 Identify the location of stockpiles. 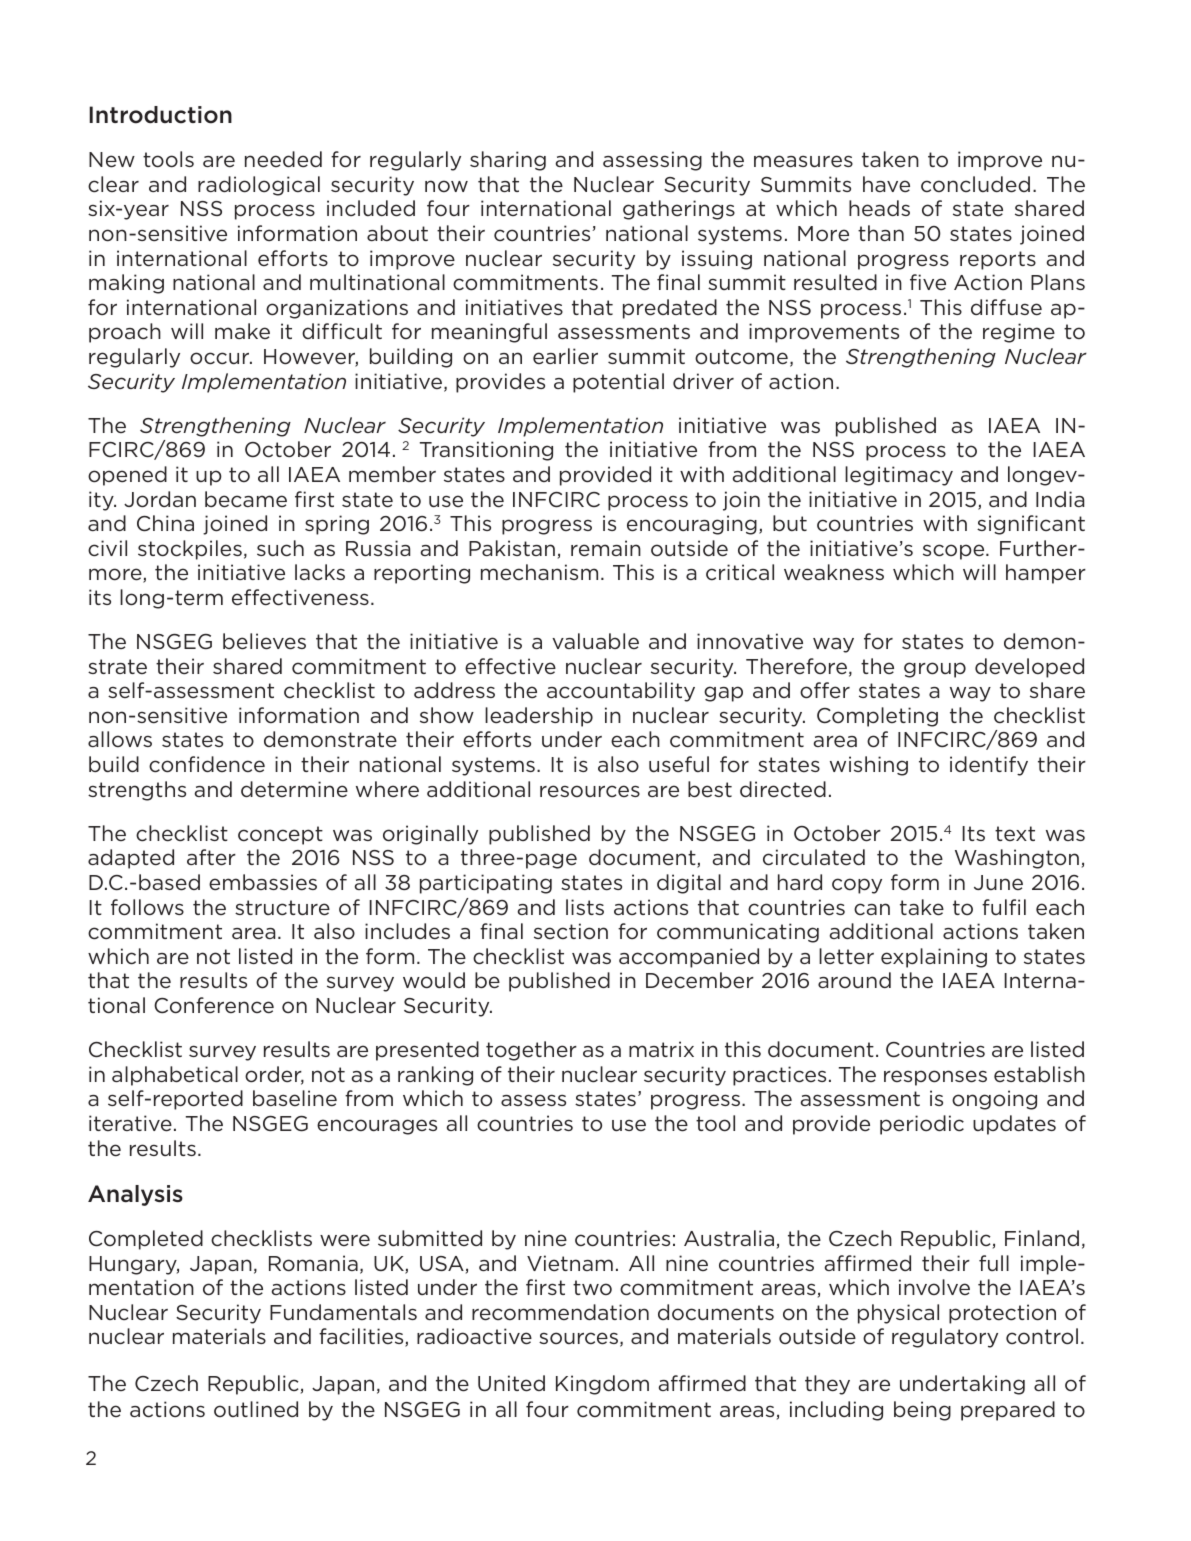
(190, 550).
